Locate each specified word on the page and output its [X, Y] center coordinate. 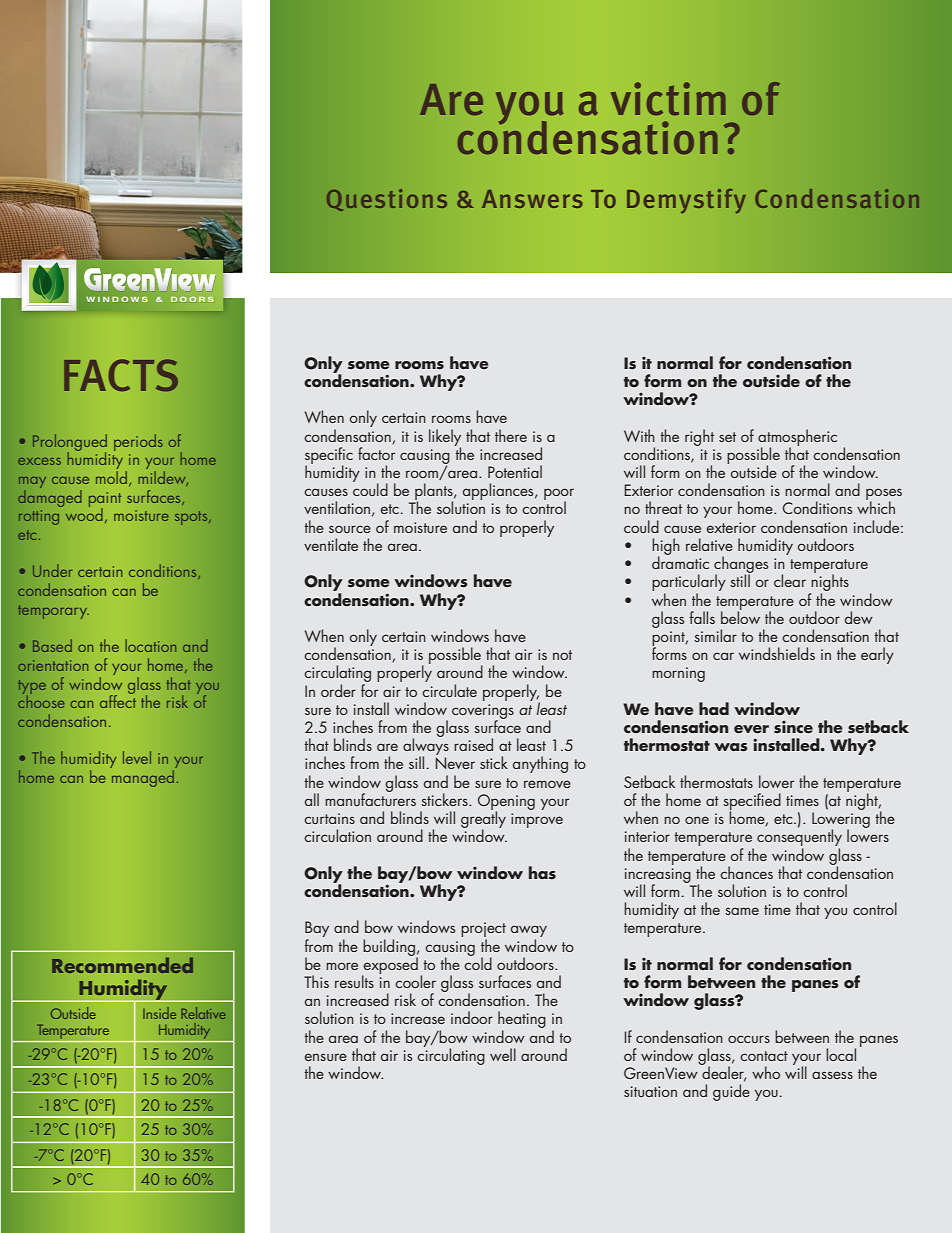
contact [764, 1056]
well [503, 1054]
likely [445, 438]
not [562, 655]
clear [790, 580]
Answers [532, 199]
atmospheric [797, 438]
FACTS [121, 375]
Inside [159, 1013]
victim [668, 99]
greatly [483, 820]
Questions [387, 200]
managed [143, 778]
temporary [53, 612]
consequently [799, 838]
